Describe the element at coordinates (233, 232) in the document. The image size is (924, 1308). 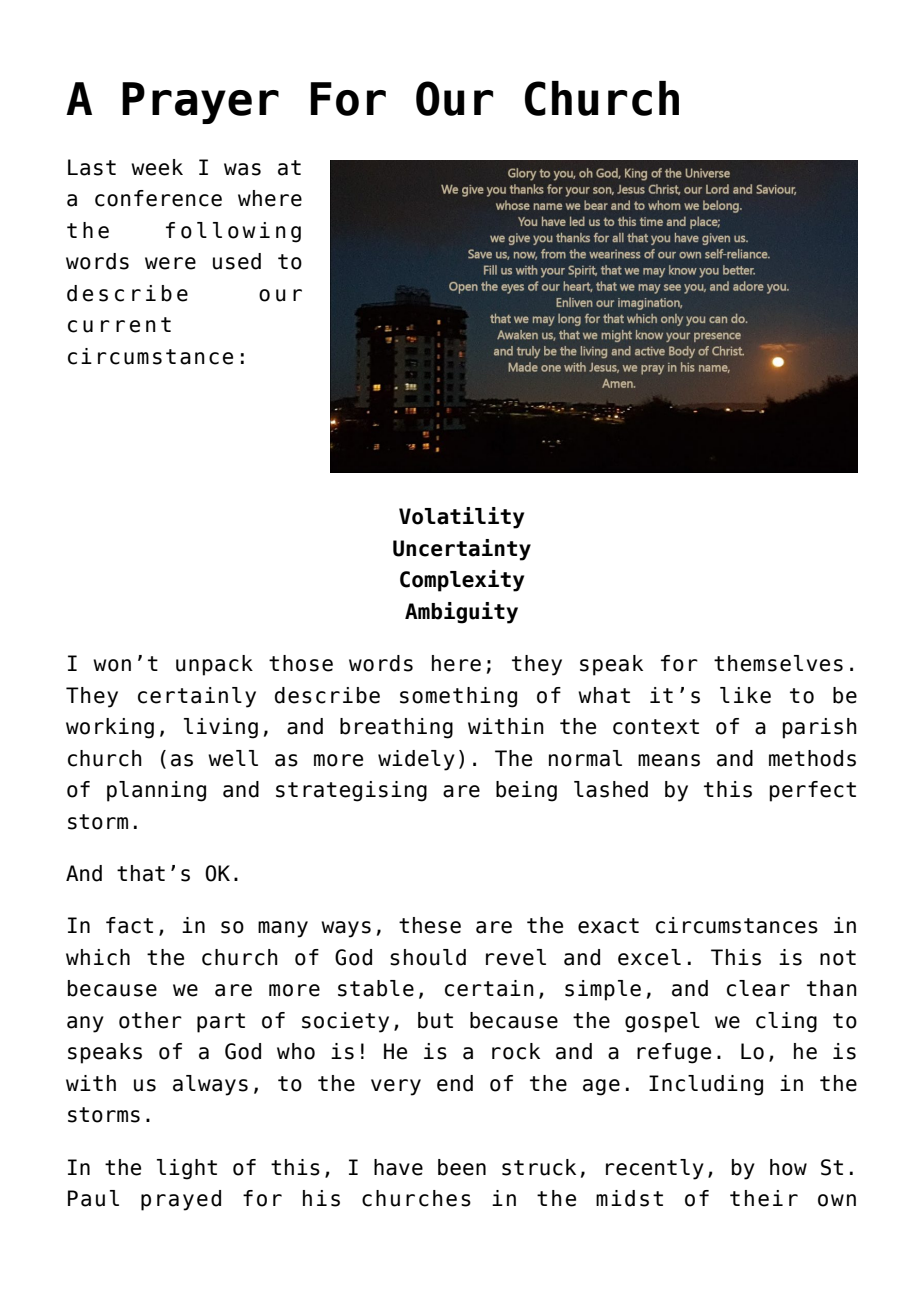
I see `following` at that location.
